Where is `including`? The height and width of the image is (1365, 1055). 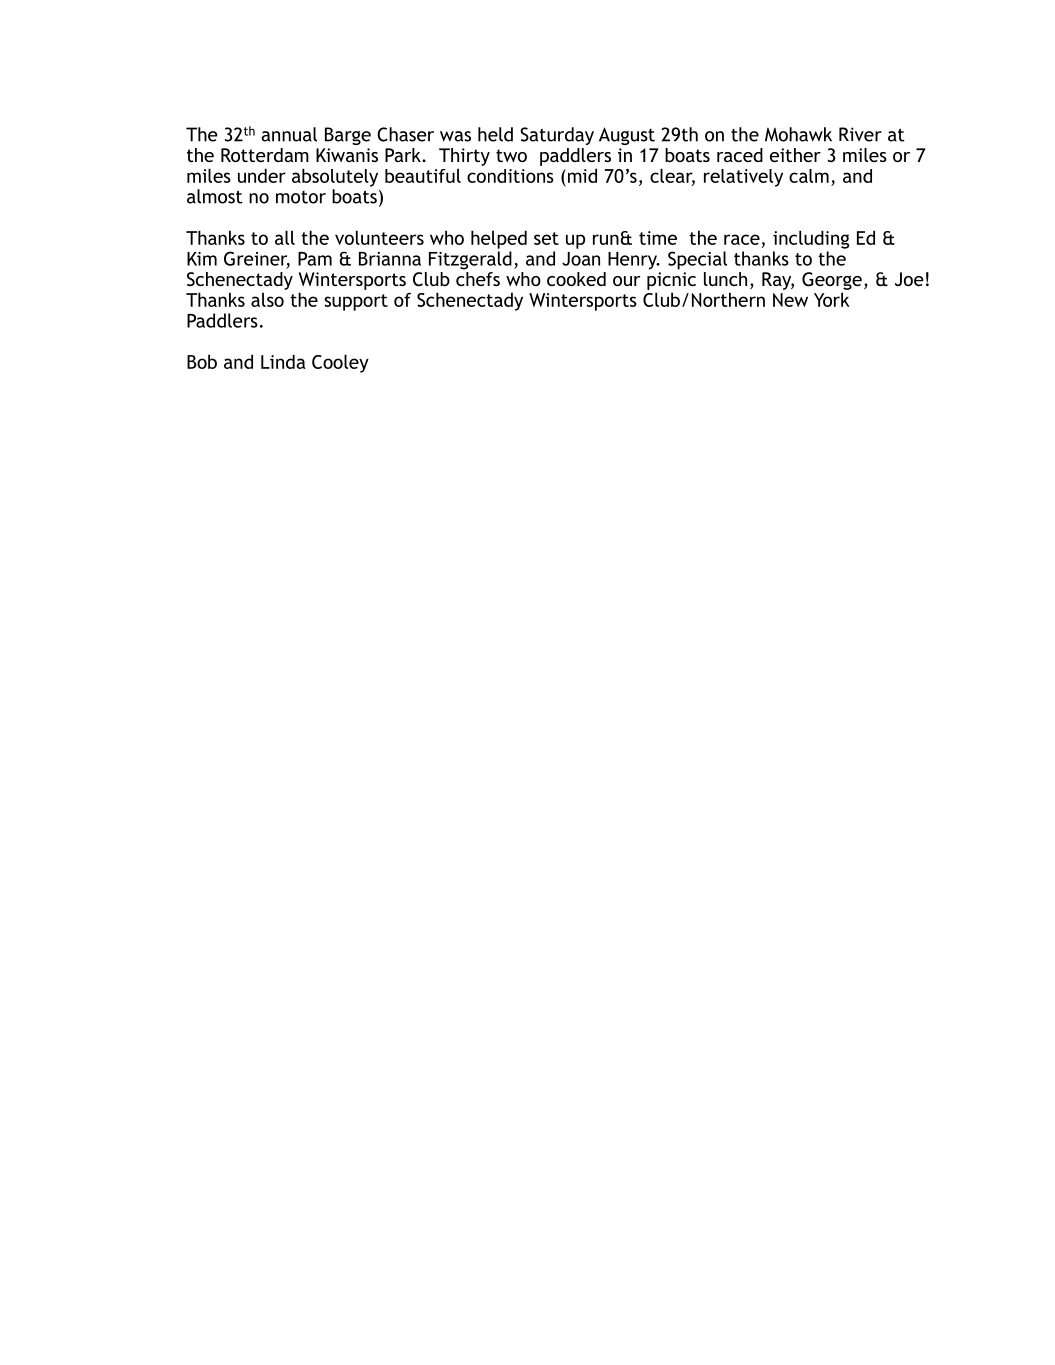 including is located at coordinates (811, 239).
